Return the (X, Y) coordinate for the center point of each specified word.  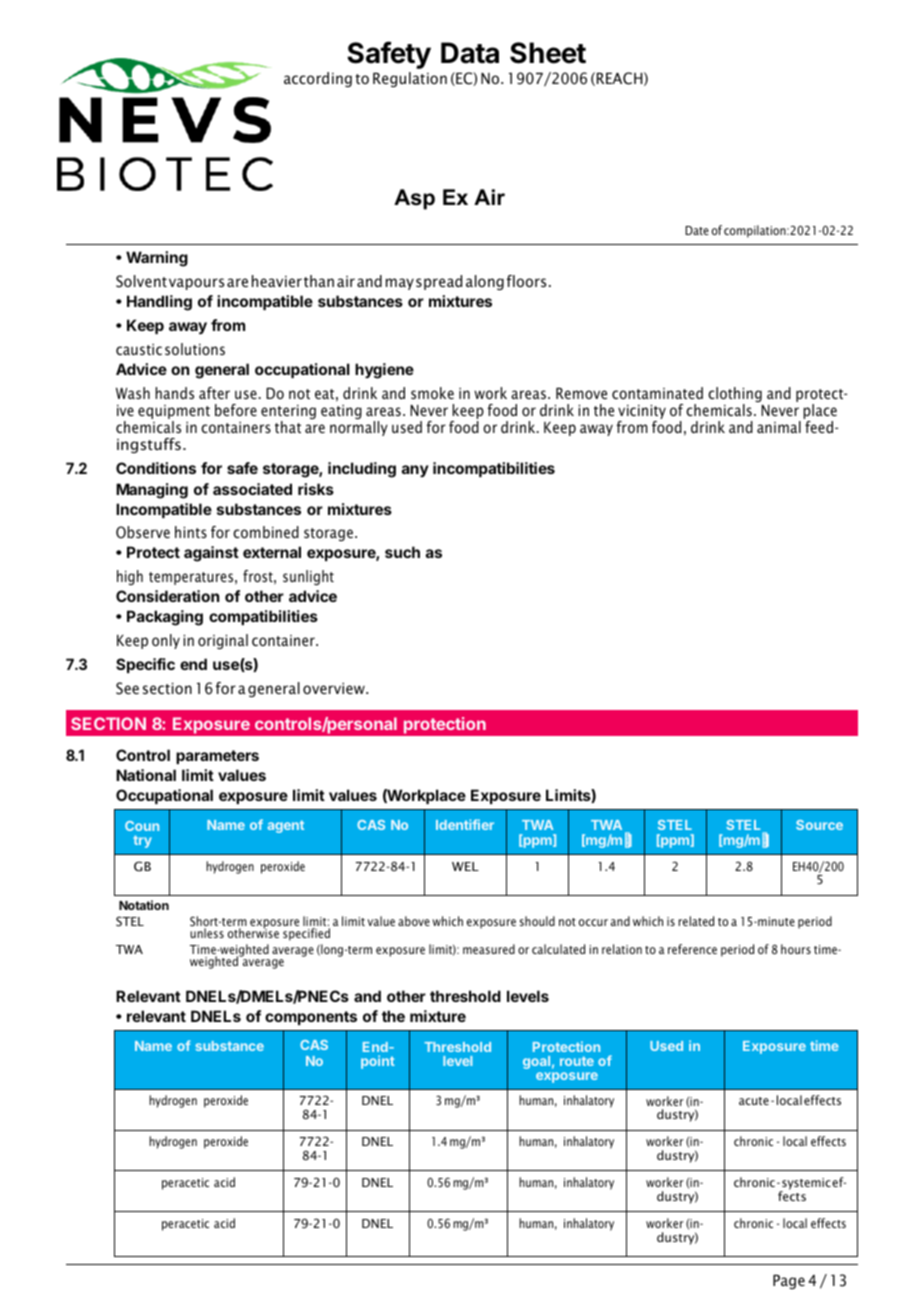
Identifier (465, 824)
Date (697, 230)
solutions (195, 349)
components (311, 1018)
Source (819, 825)
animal (779, 427)
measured (489, 949)
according (318, 79)
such (402, 552)
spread (439, 282)
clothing (735, 396)
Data (470, 53)
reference (692, 949)
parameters (217, 757)
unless (207, 933)
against (211, 554)
